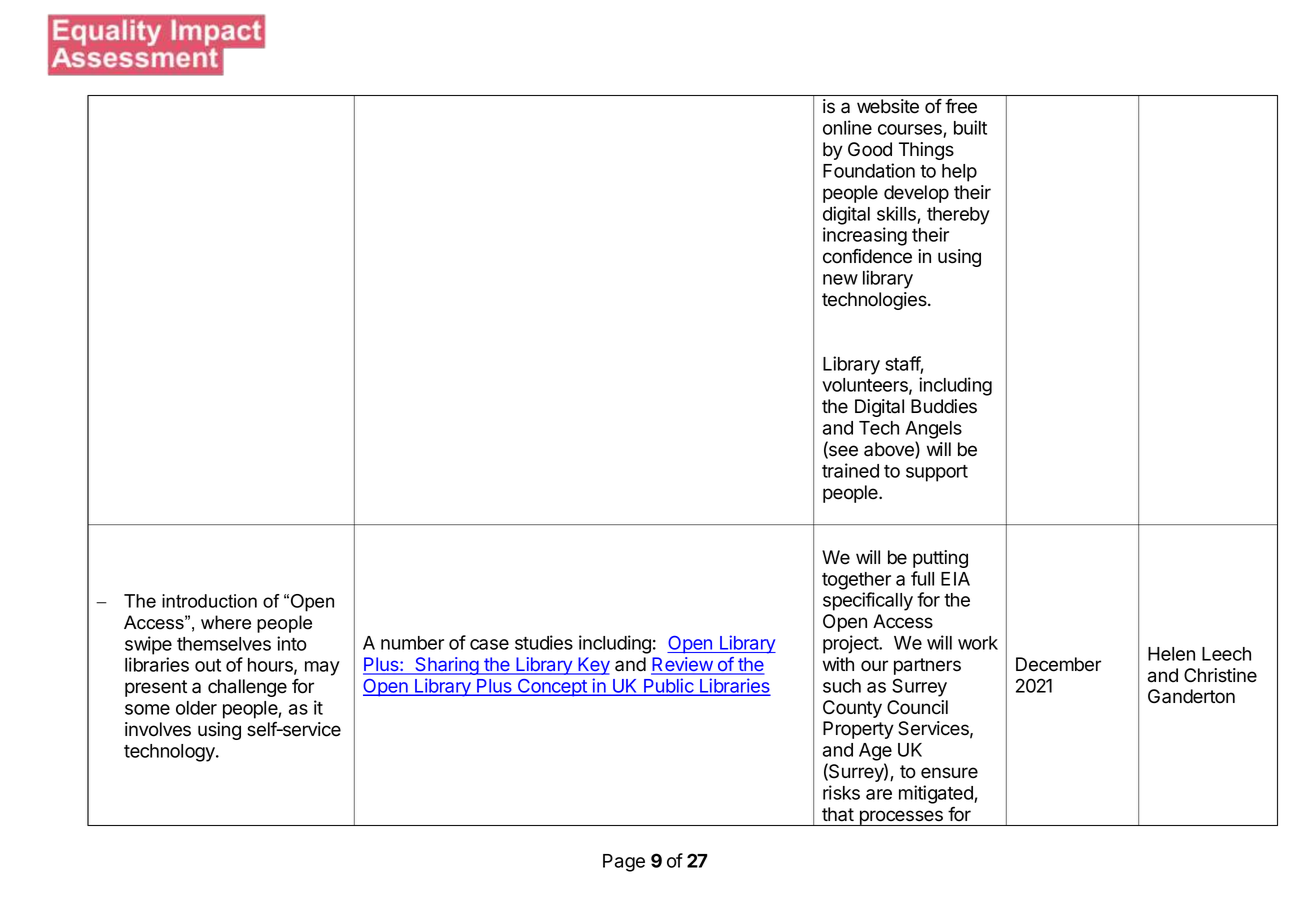 This screenshot has height=924, width=1308. I want to click on new, so click(840, 279).
